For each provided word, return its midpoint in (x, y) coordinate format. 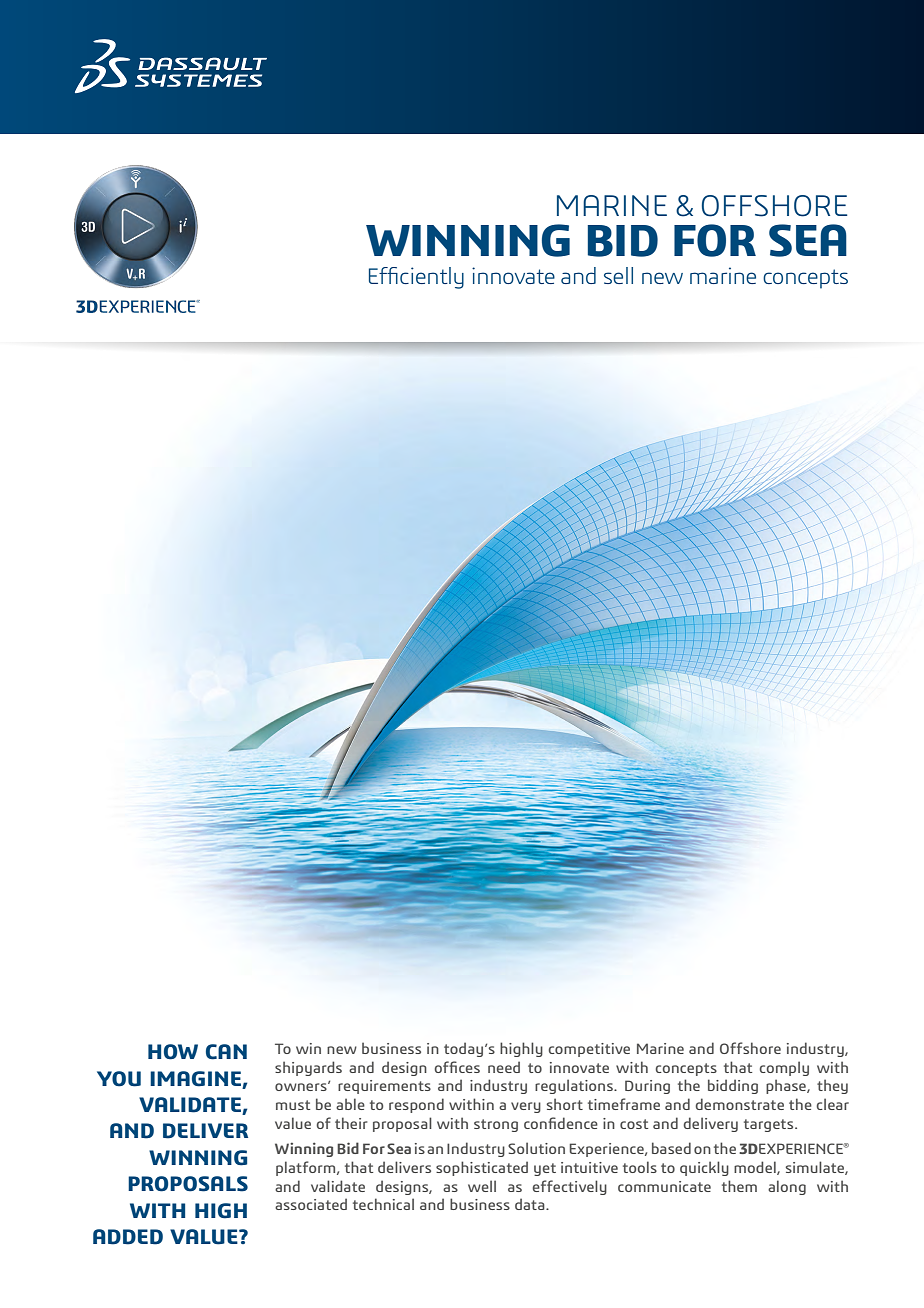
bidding (733, 1086)
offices (457, 1067)
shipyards (308, 1068)
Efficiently (416, 278)
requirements (384, 1087)
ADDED (128, 1237)
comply (784, 1068)
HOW (173, 1052)
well (482, 1186)
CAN (226, 1052)
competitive (589, 1050)
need (504, 1067)
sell (618, 275)
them (739, 1186)
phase (787, 1086)
